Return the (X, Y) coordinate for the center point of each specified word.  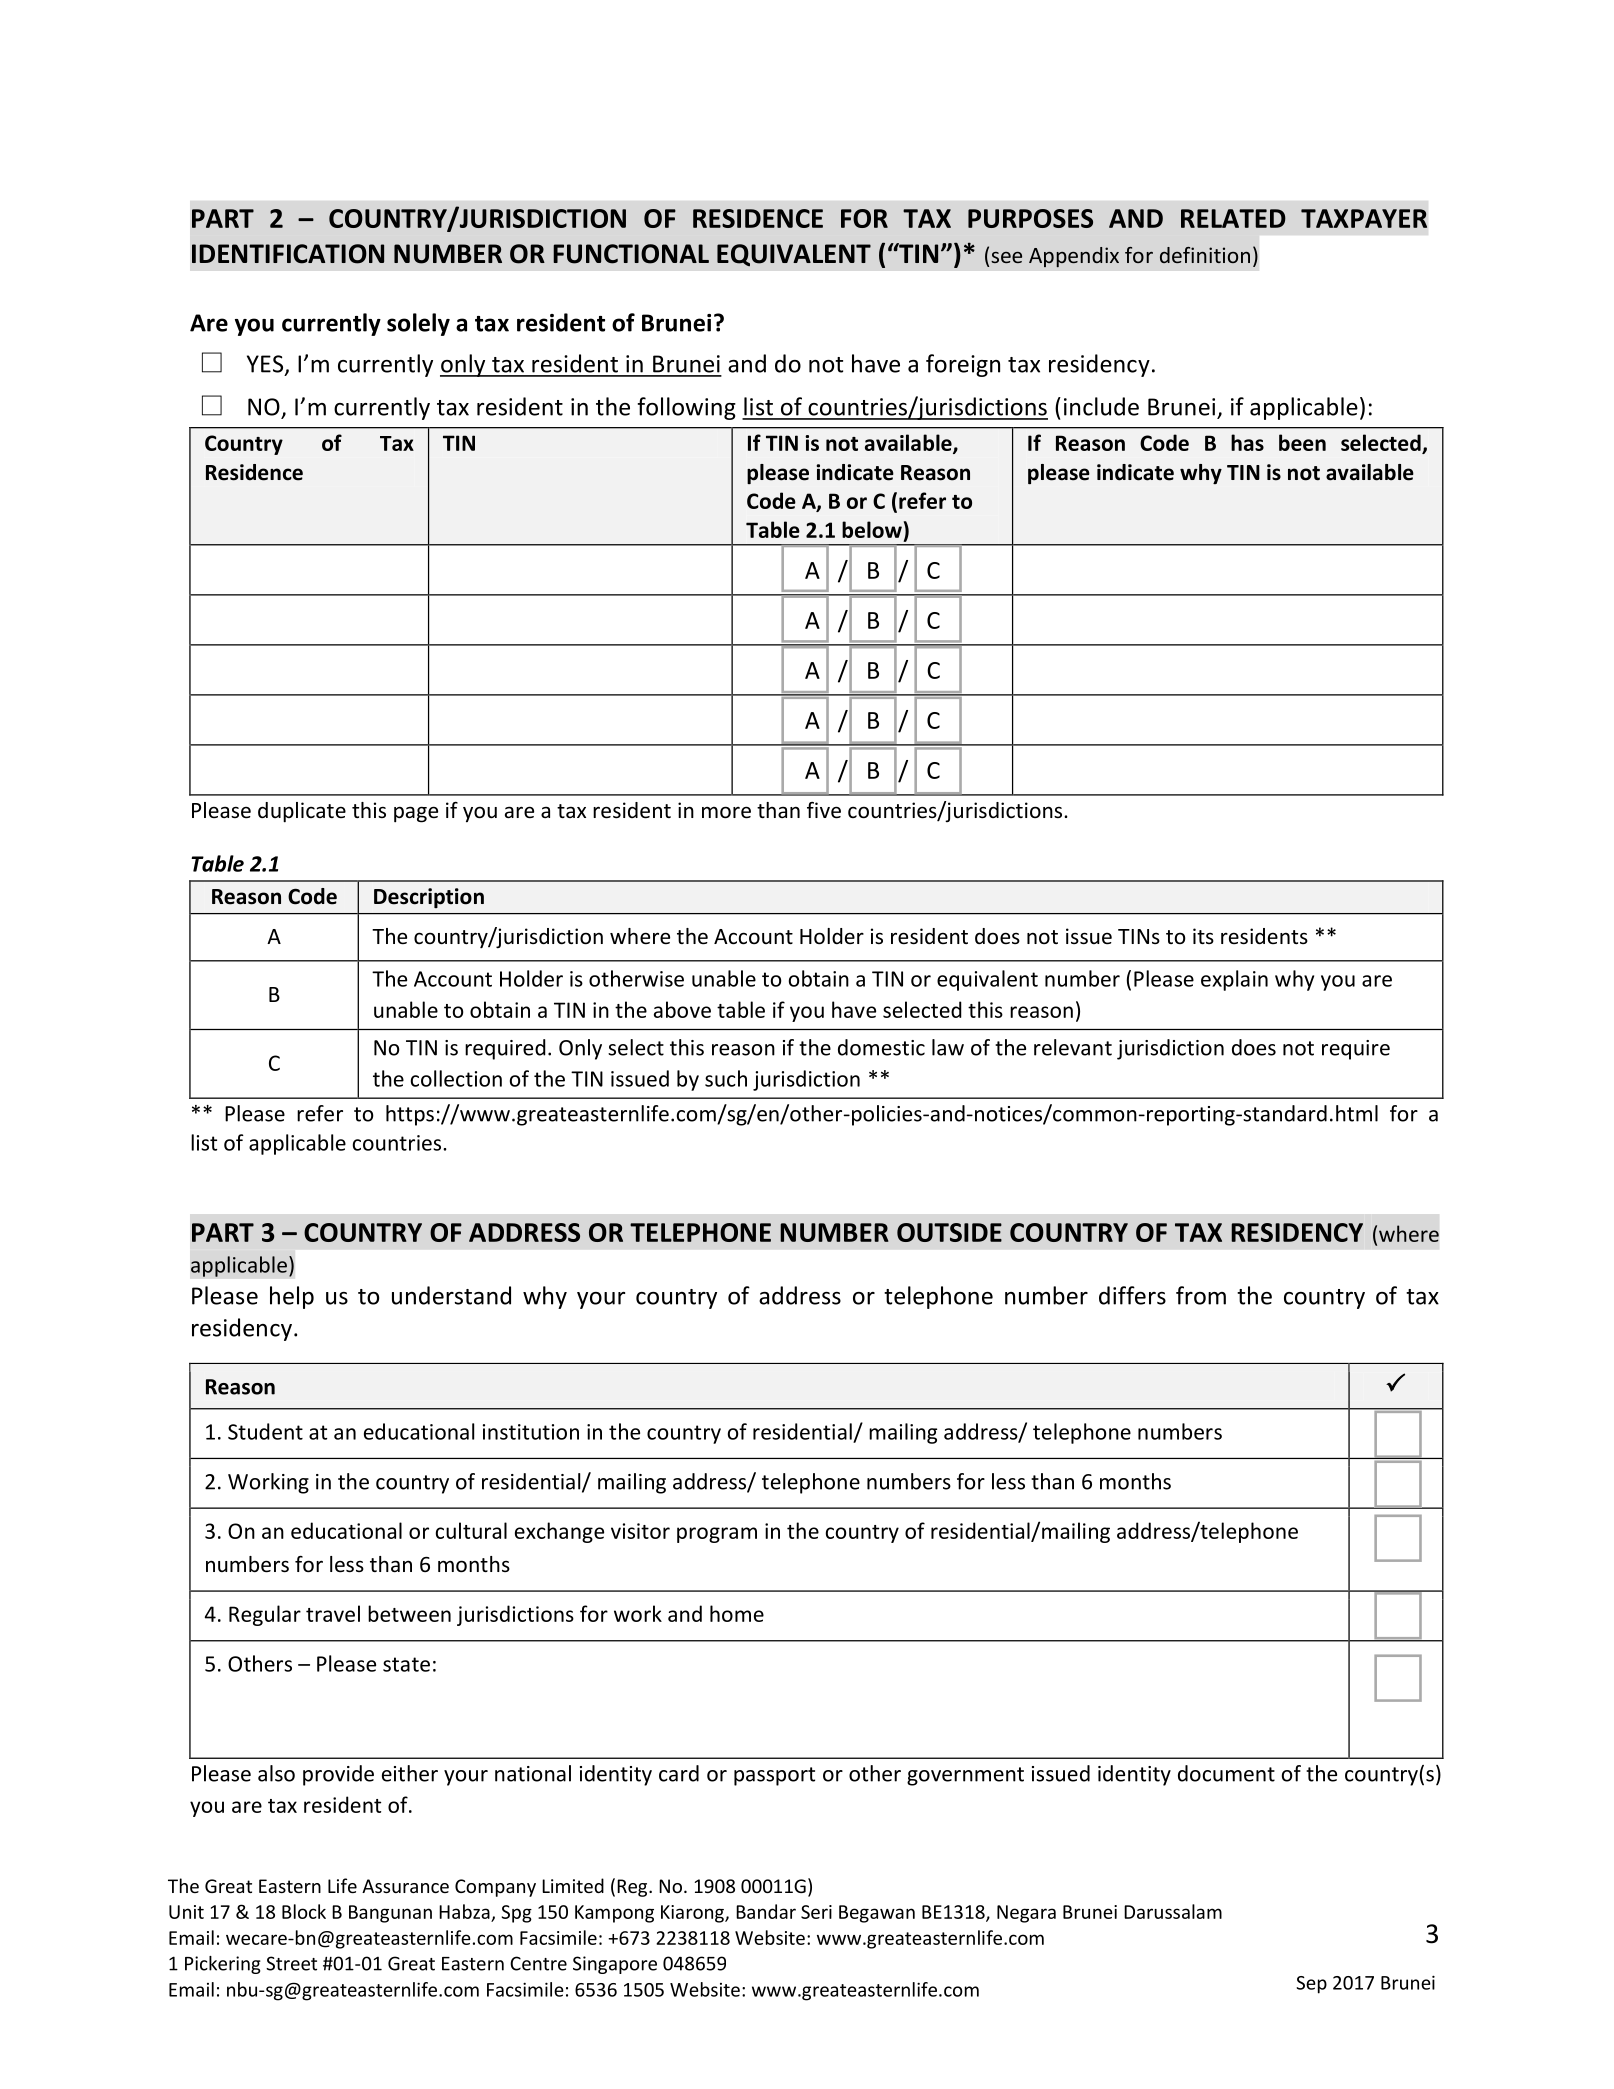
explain (1234, 980)
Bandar (766, 1911)
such (726, 1078)
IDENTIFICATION (288, 254)
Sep (1311, 1985)
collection (456, 1078)
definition (1205, 255)
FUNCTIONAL (631, 254)
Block (304, 1911)
